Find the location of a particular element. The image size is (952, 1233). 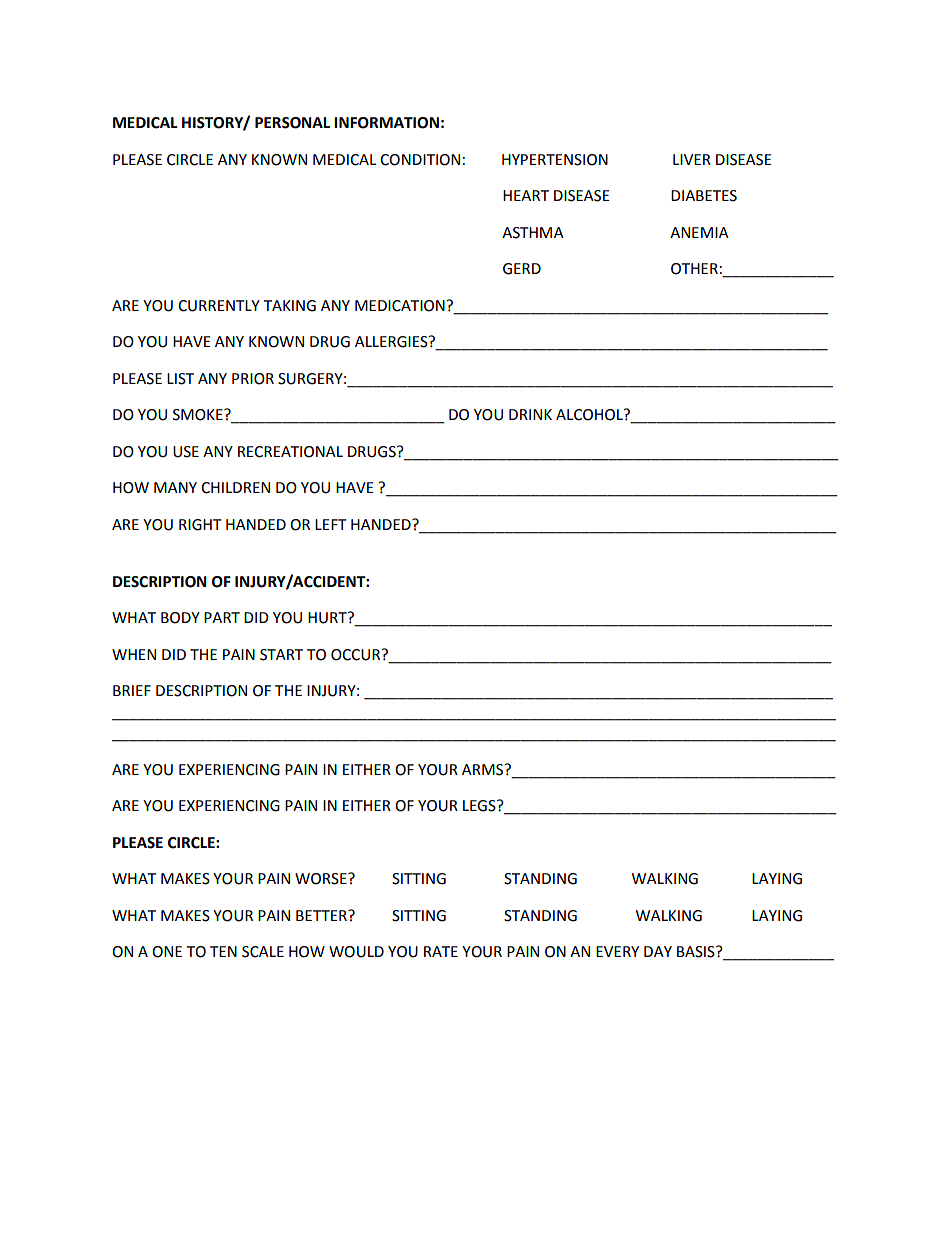

START is located at coordinates (281, 655).
